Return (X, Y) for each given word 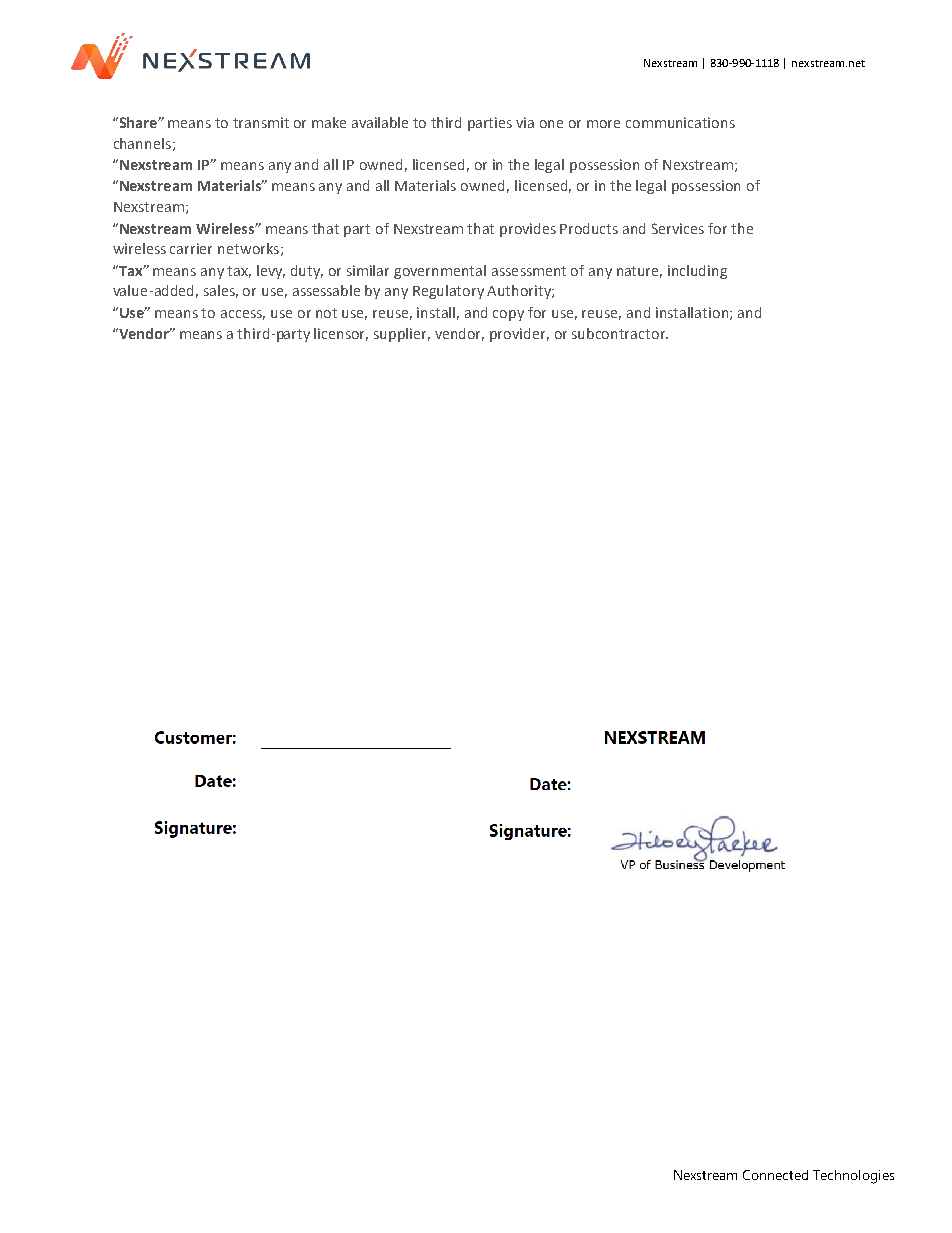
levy (271, 272)
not (326, 313)
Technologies (853, 1177)
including (697, 272)
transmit (261, 122)
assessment (529, 271)
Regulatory (448, 292)
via (525, 122)
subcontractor (620, 333)
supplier (402, 335)
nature (639, 272)
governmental (440, 272)
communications (680, 122)
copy (508, 315)
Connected (775, 1175)
